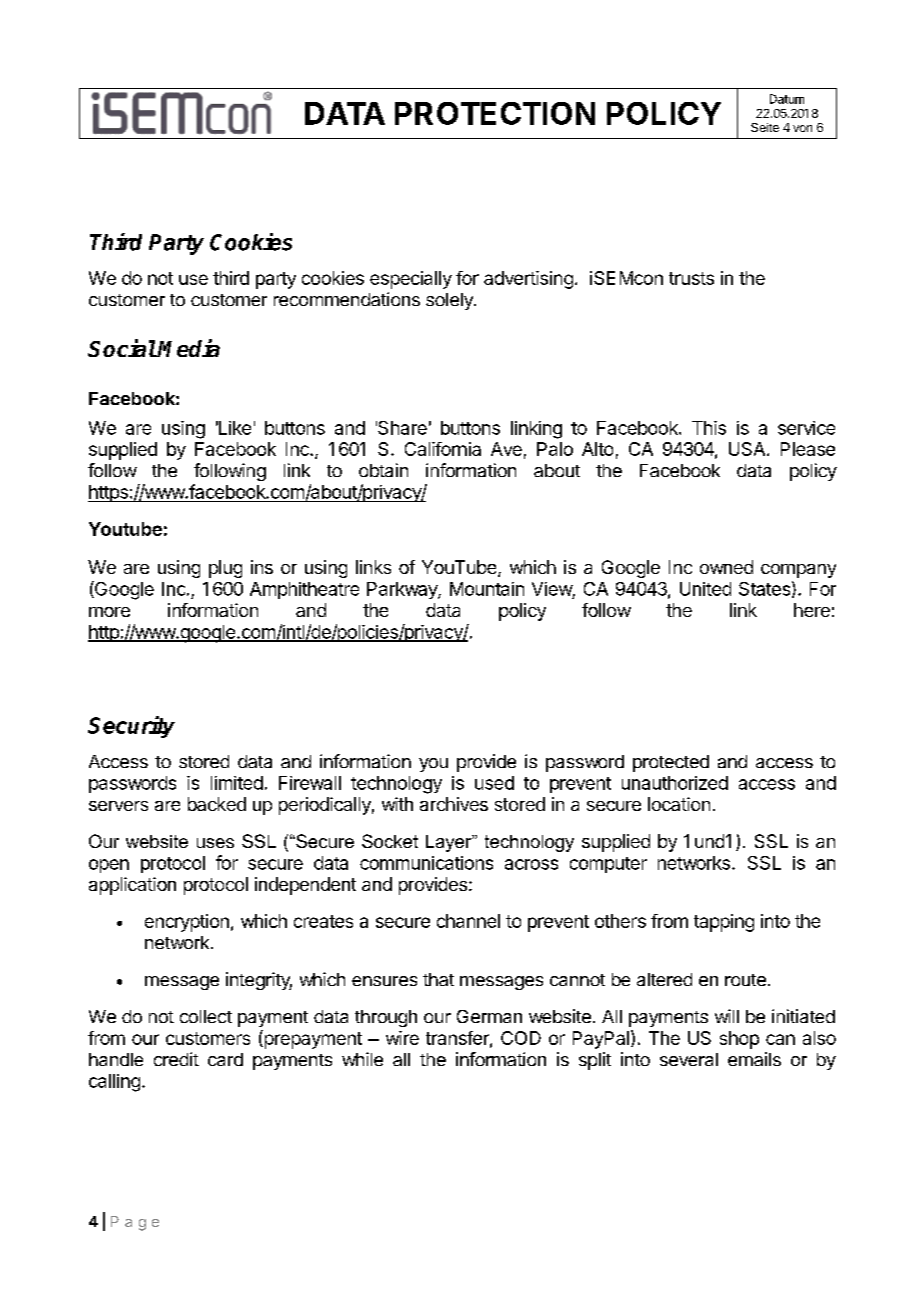  Describe the element at coordinates (679, 804) in the screenshot. I see `location` at that location.
